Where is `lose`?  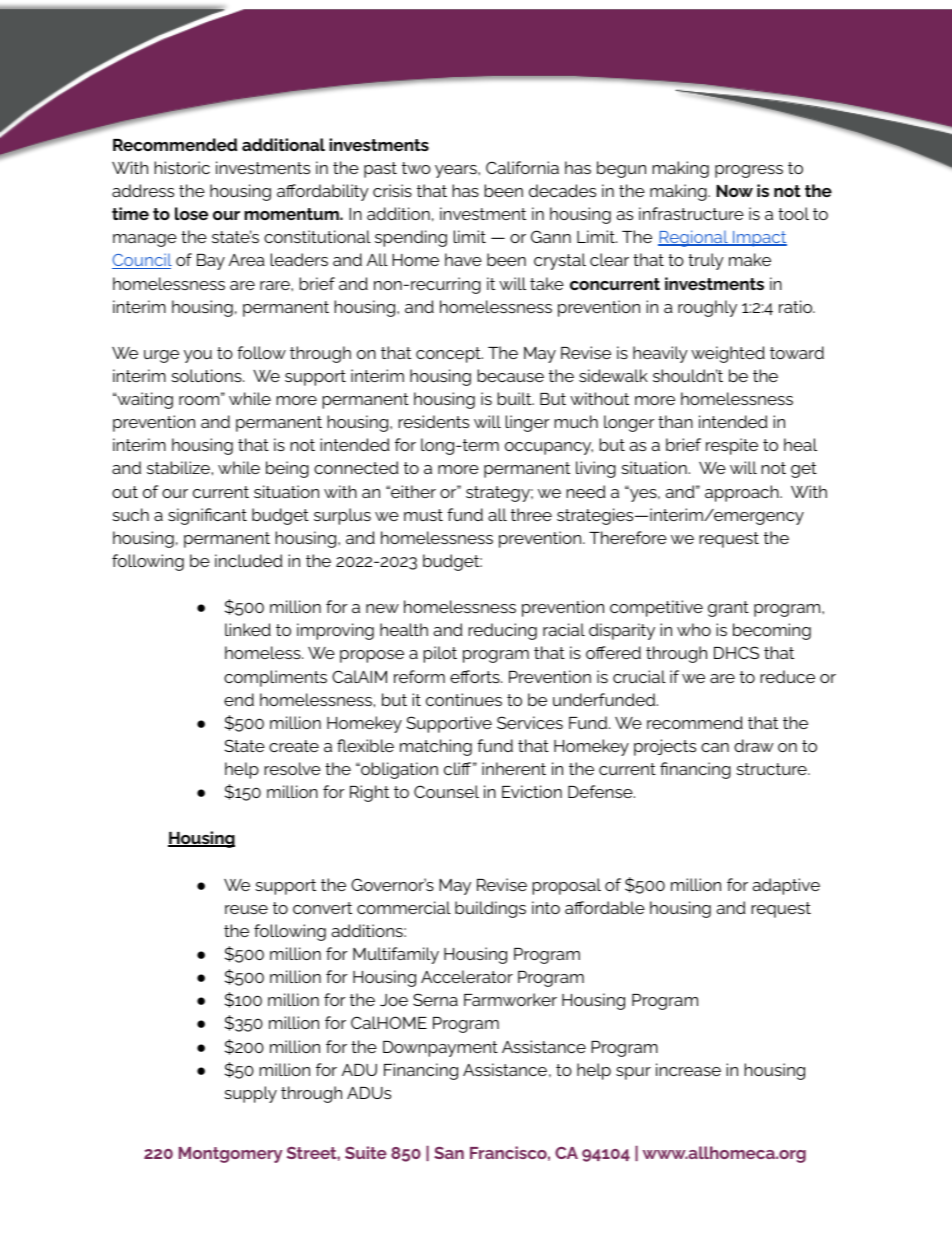 lose is located at coordinates (191, 213).
